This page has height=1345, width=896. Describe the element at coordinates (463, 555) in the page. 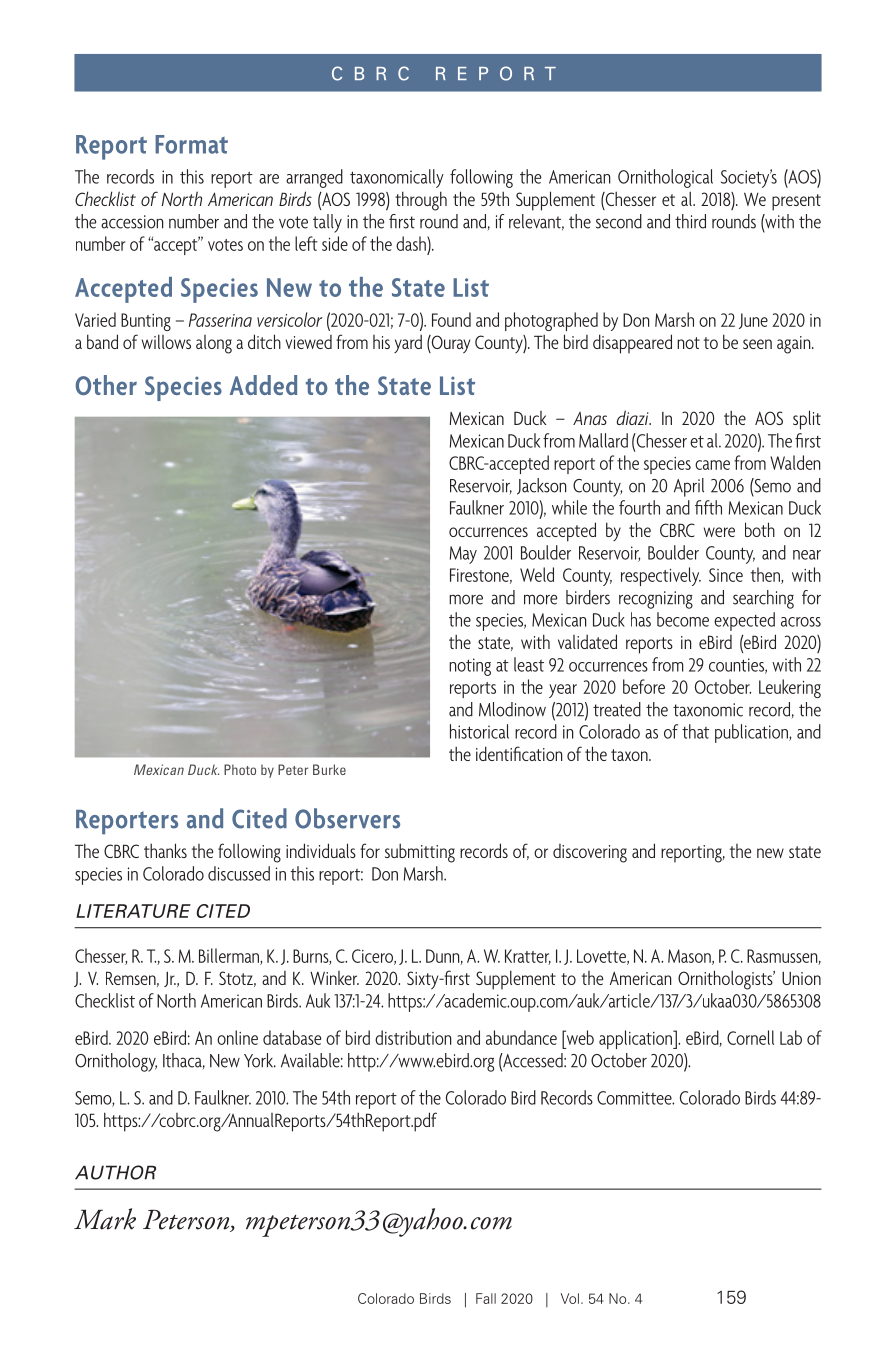

I see `May` at that location.
